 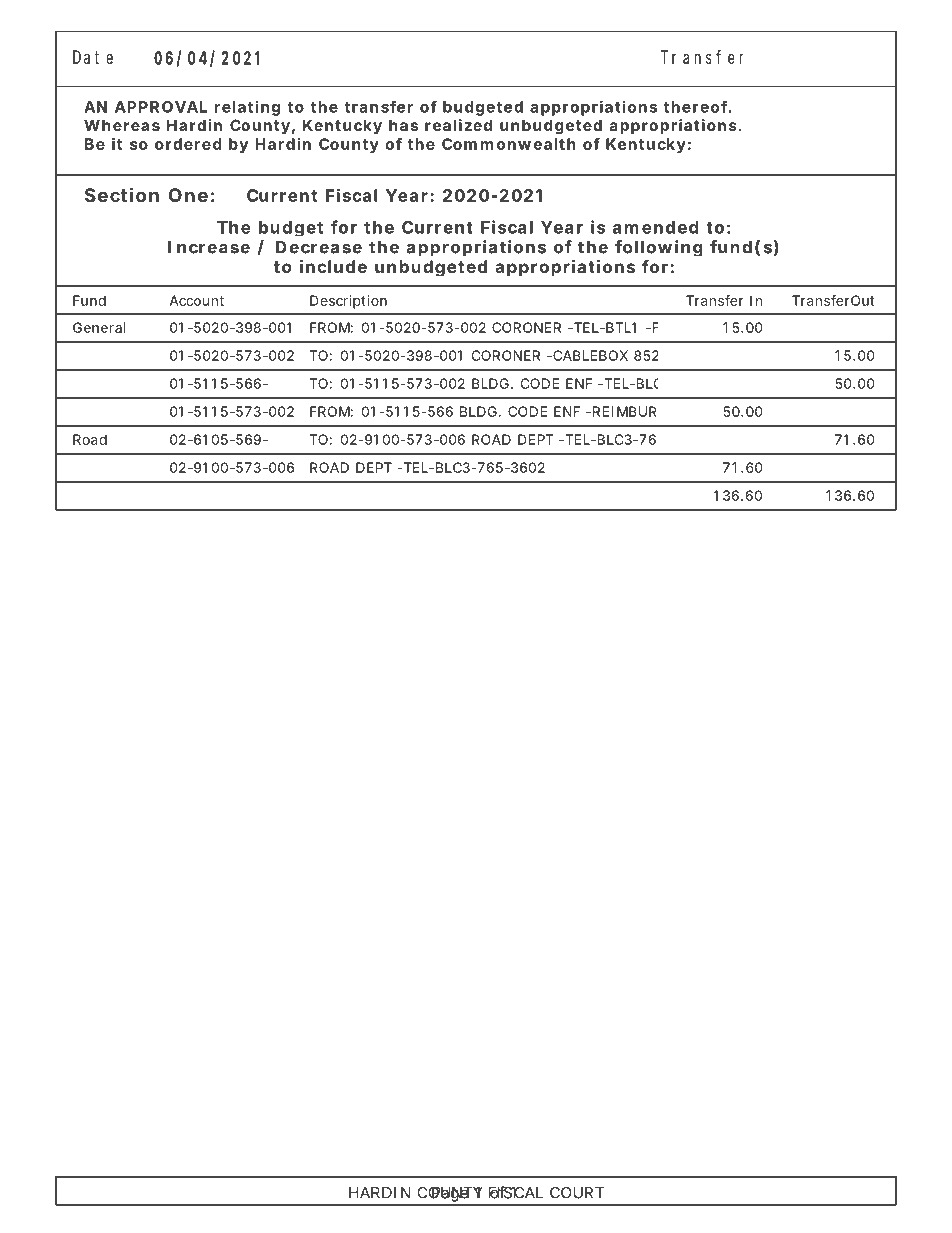 What do you see at coordinates (695, 106) in the page?
I see `thereof` at bounding box center [695, 106].
